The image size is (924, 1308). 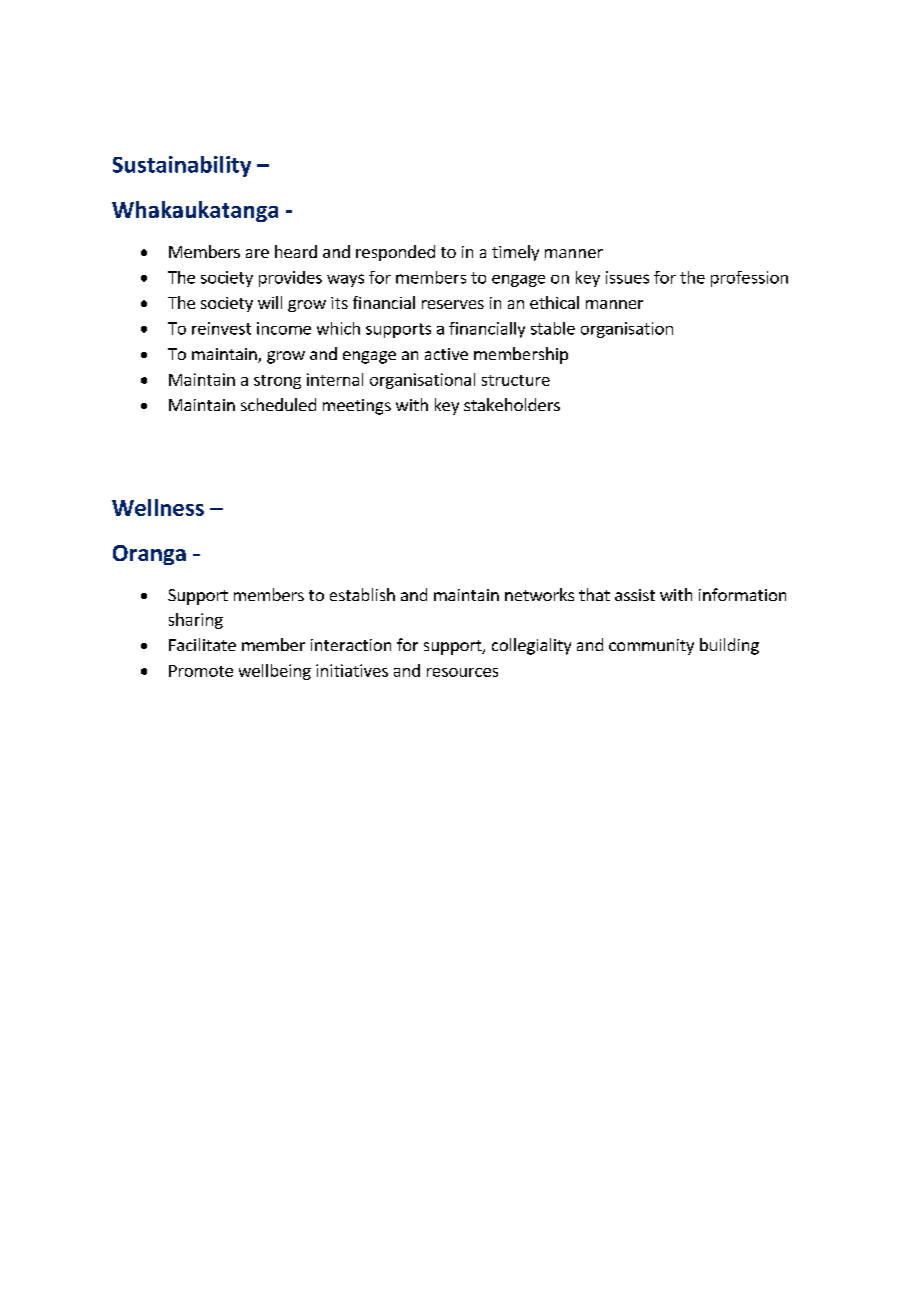 What do you see at coordinates (553, 328) in the page?
I see `stable` at bounding box center [553, 328].
